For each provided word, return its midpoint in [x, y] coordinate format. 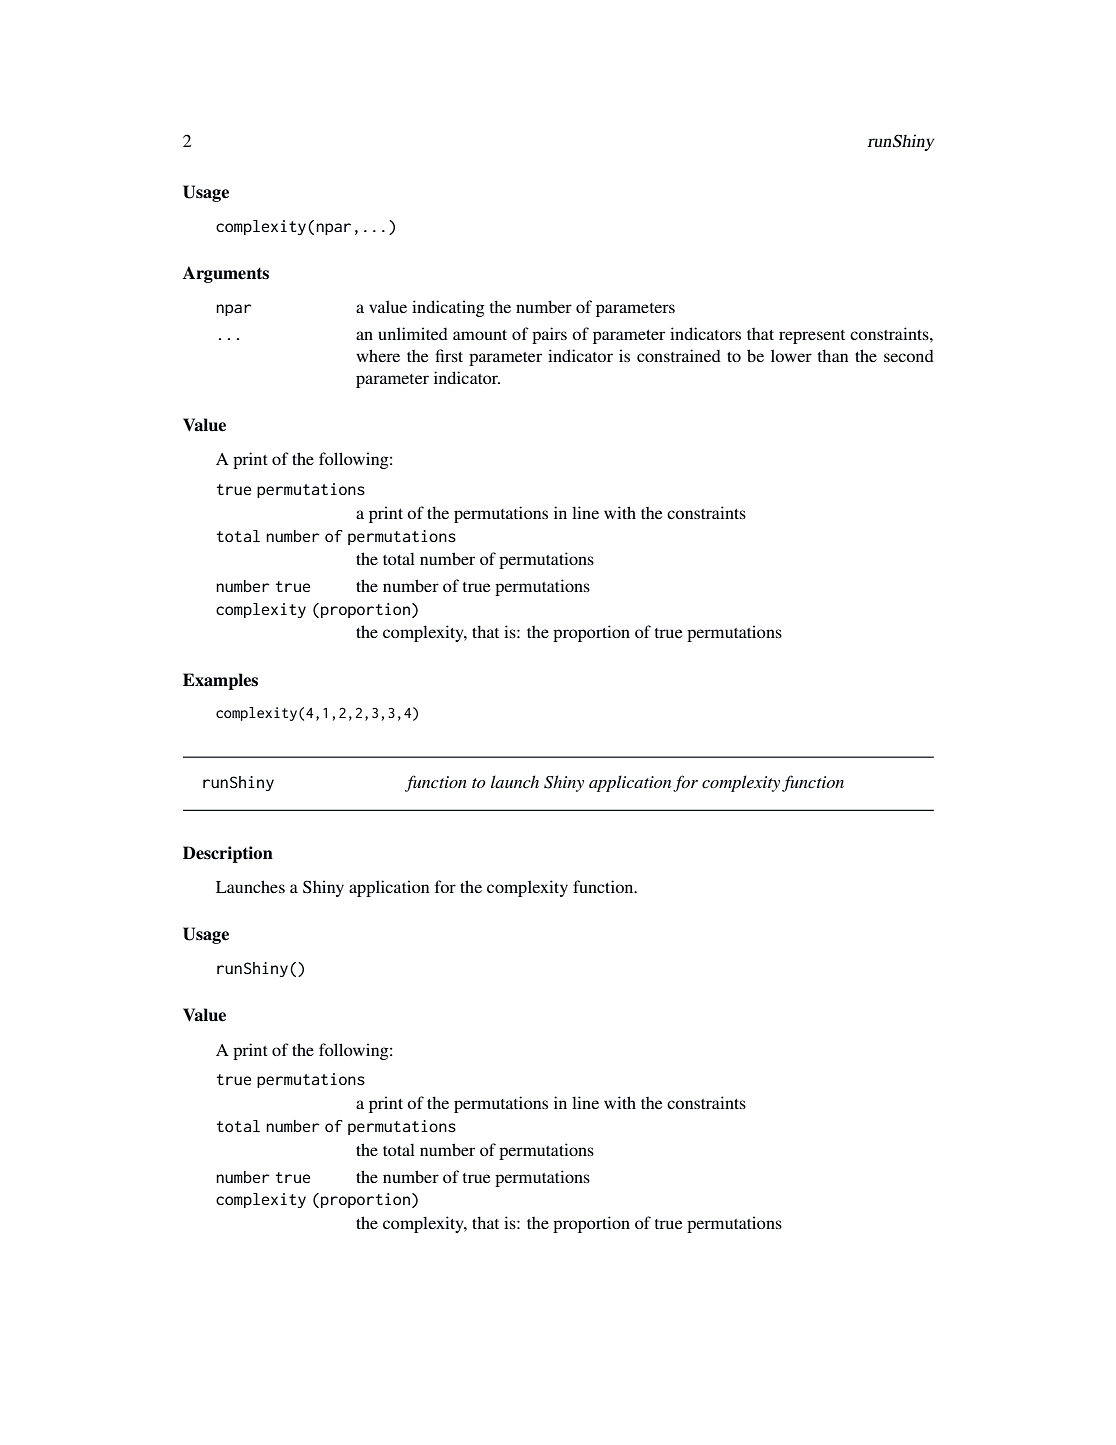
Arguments [226, 274]
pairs [549, 335]
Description [228, 854]
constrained [679, 355]
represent [812, 337]
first [449, 355]
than [833, 355]
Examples [220, 681]
